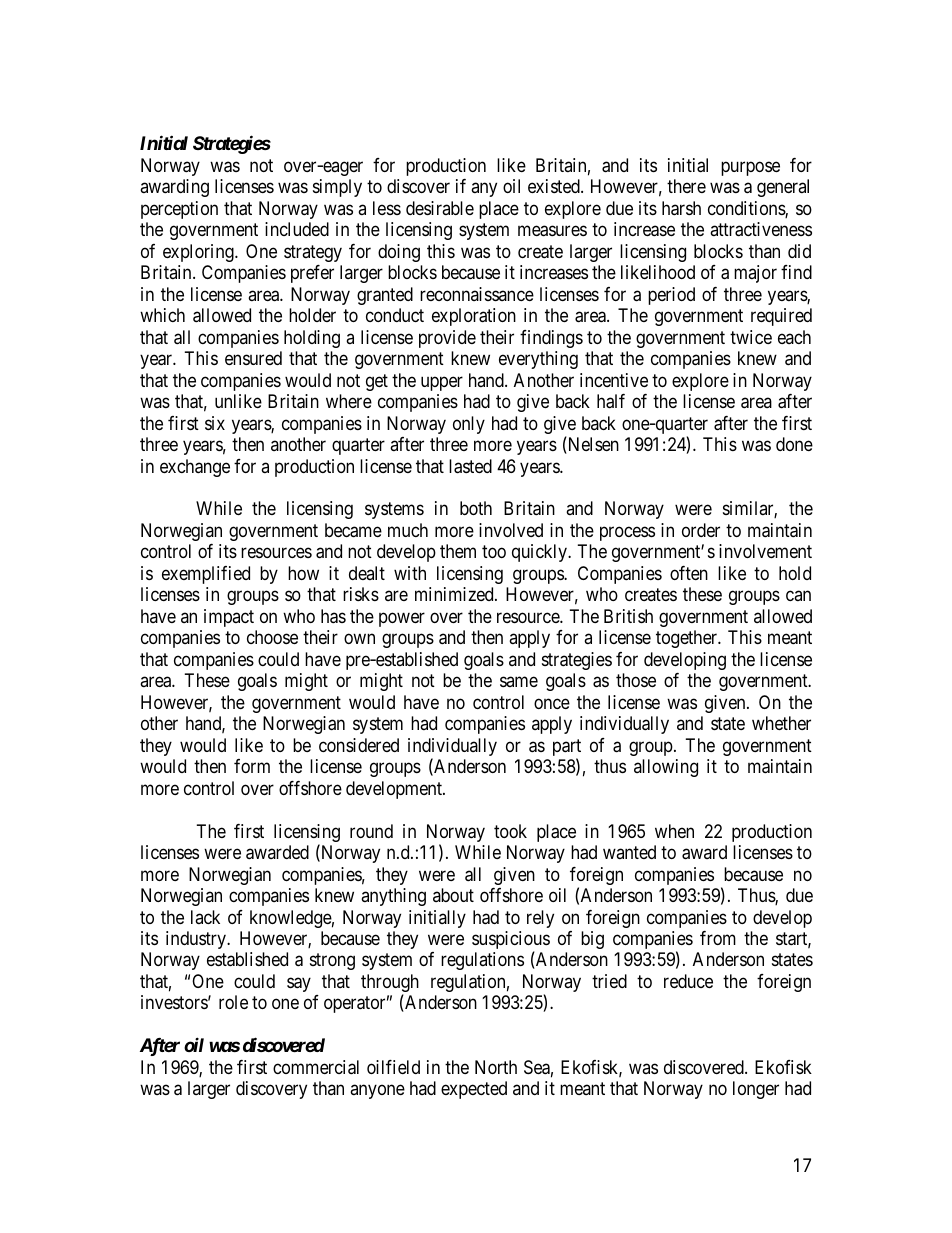 This screenshot has height=1233, width=952. I want to click on order, so click(701, 530).
